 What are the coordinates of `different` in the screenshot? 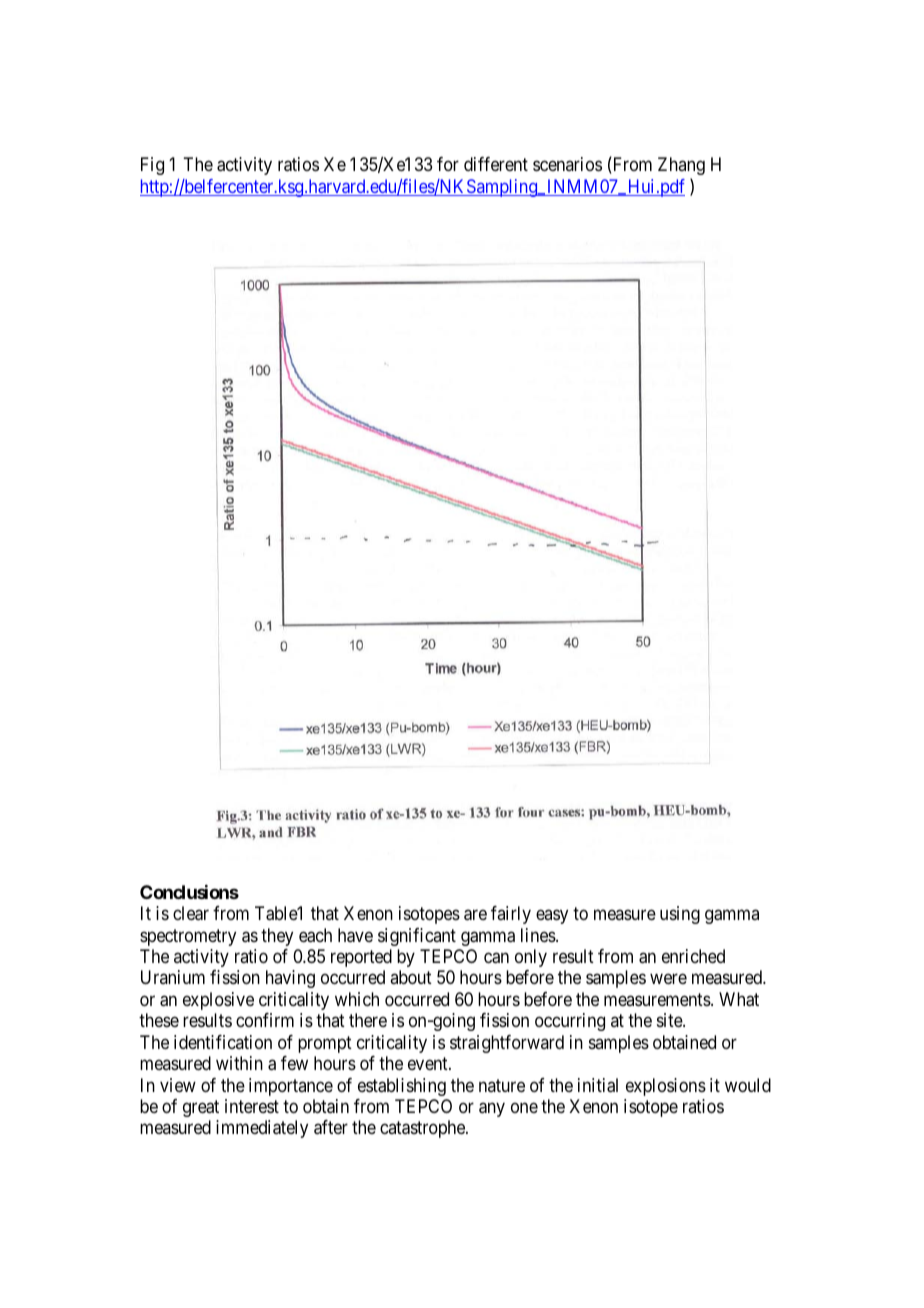 It's located at (496, 164).
